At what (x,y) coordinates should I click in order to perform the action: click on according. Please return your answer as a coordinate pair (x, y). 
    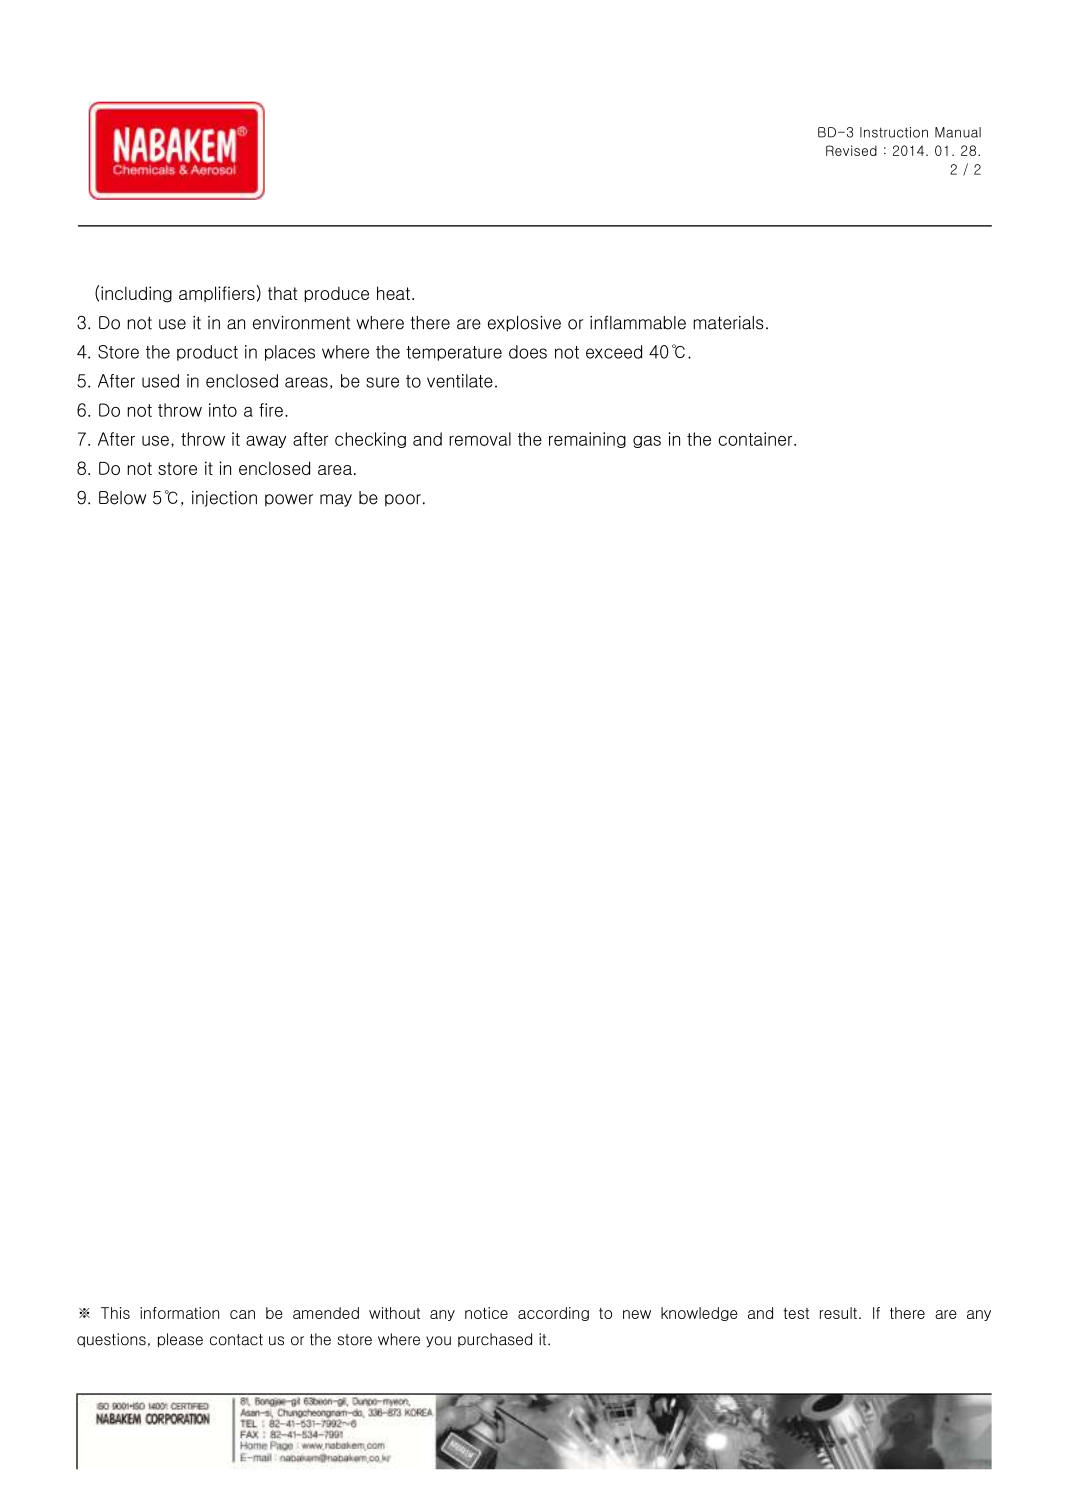
    Looking at the image, I should click on (553, 1314).
